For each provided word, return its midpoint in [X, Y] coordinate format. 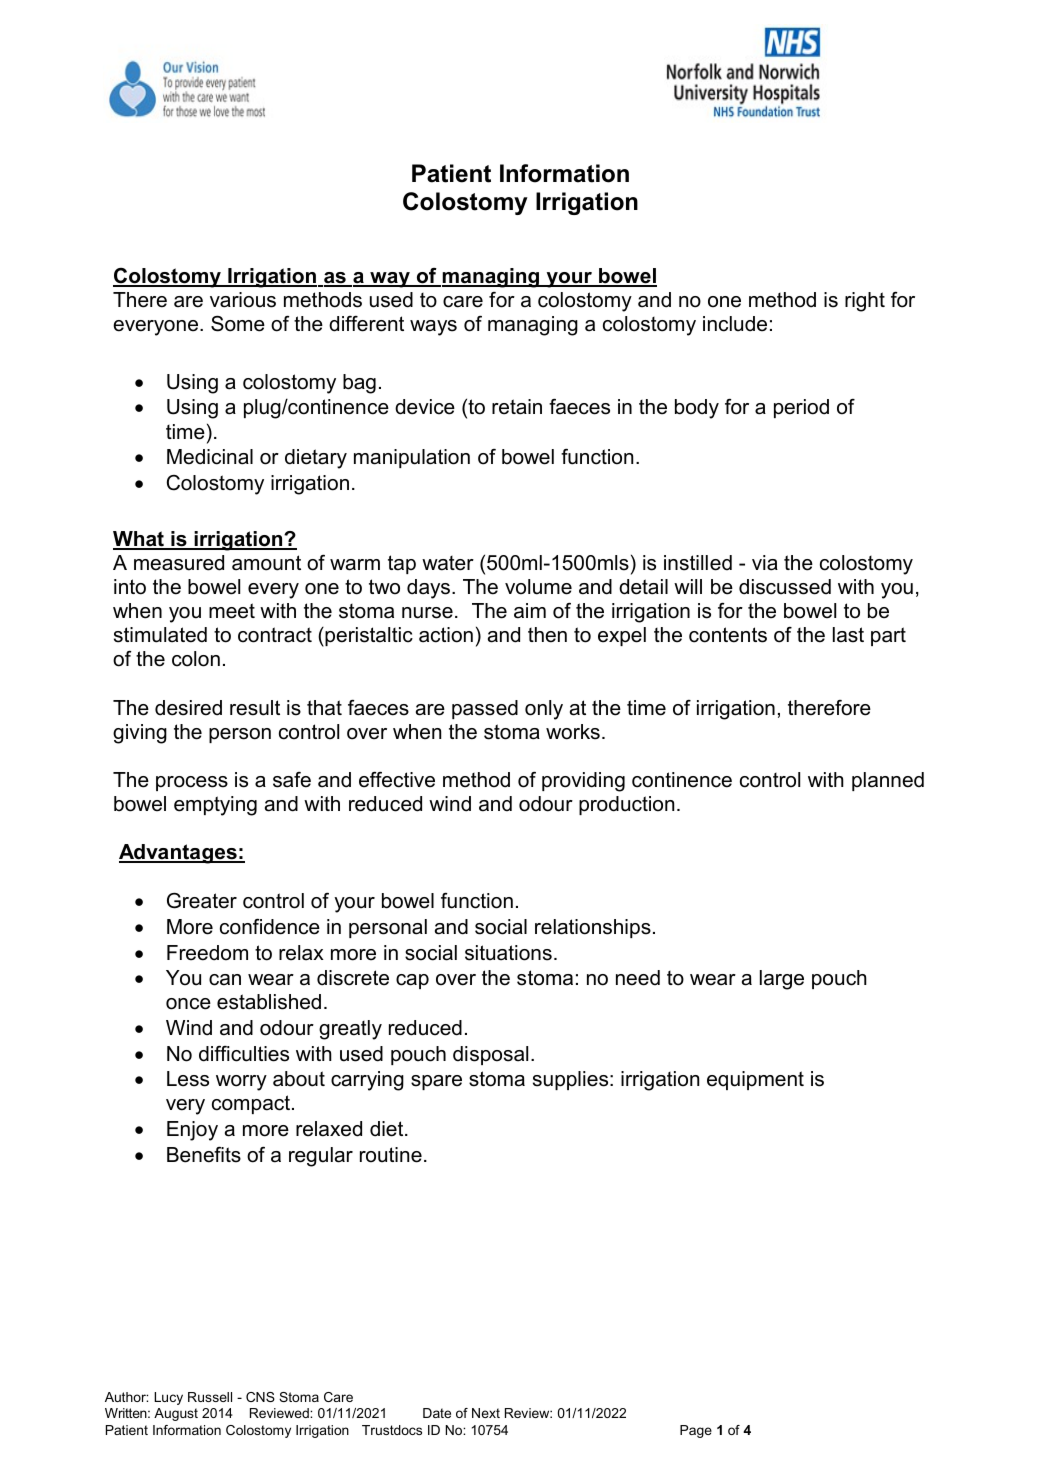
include [735, 324]
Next [486, 1413]
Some [238, 323]
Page [696, 1431]
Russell [210, 1397]
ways [433, 328]
